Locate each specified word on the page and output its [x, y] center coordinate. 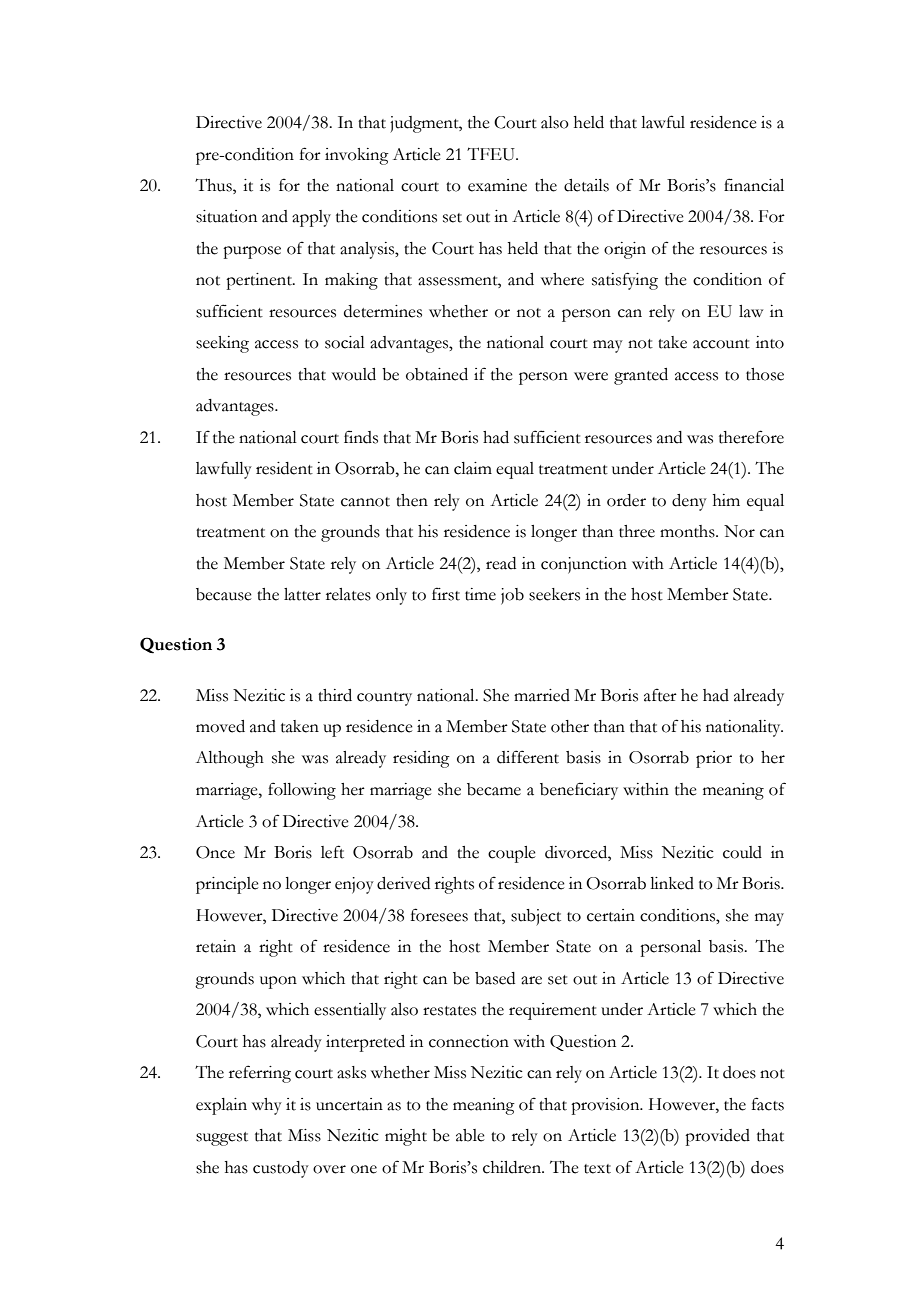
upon [278, 982]
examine [497, 185]
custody [281, 1169]
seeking [222, 344]
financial [754, 185]
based [495, 978]
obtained [437, 374]
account [721, 344]
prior [714, 759]
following [302, 791]
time [480, 594]
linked [672, 883]
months [688, 531]
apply [311, 218]
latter [302, 594]
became [494, 789]
